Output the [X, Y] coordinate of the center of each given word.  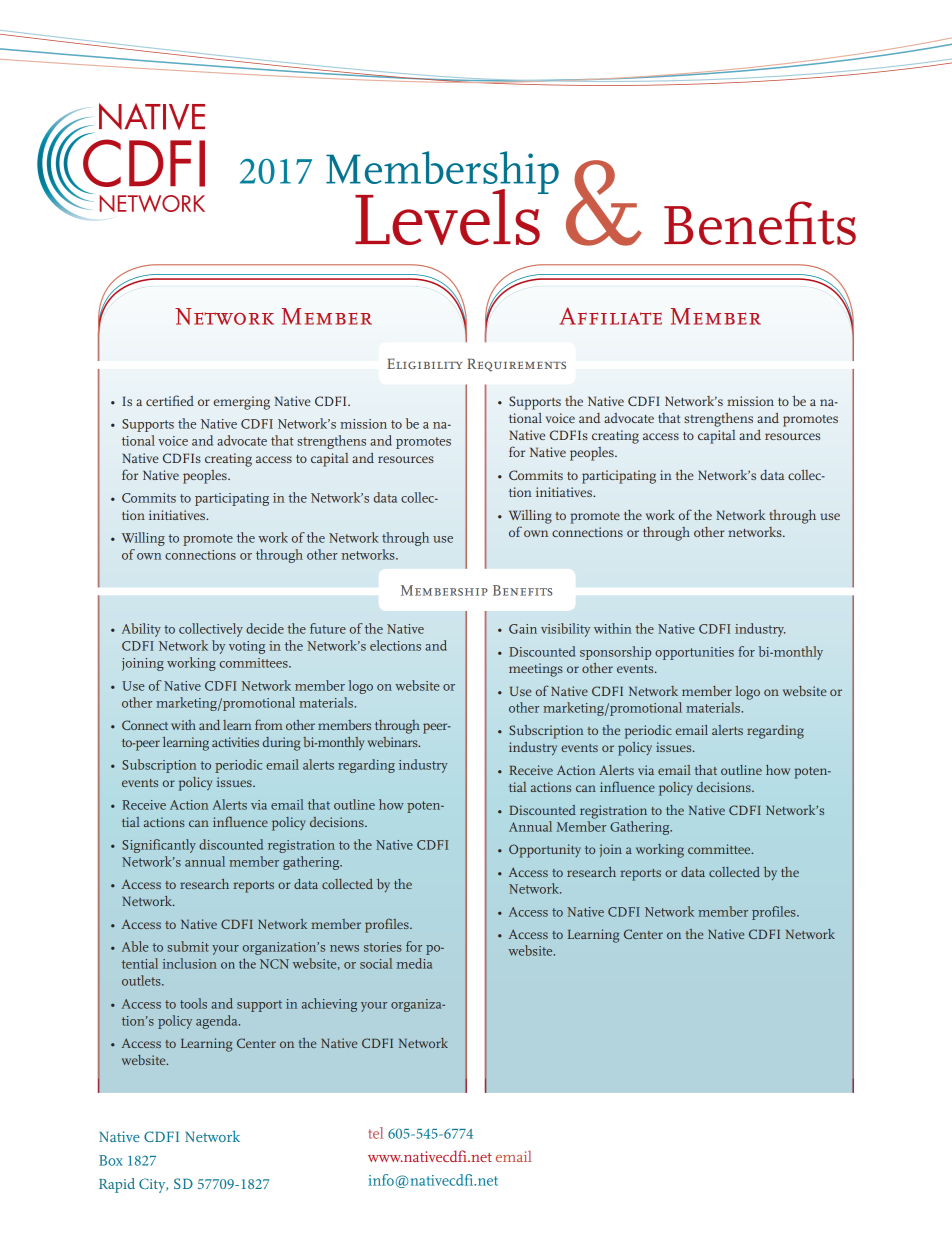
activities [235, 742]
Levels [448, 216]
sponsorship [615, 653]
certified [170, 400]
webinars [394, 742]
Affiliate [611, 316]
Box [111, 1160]
